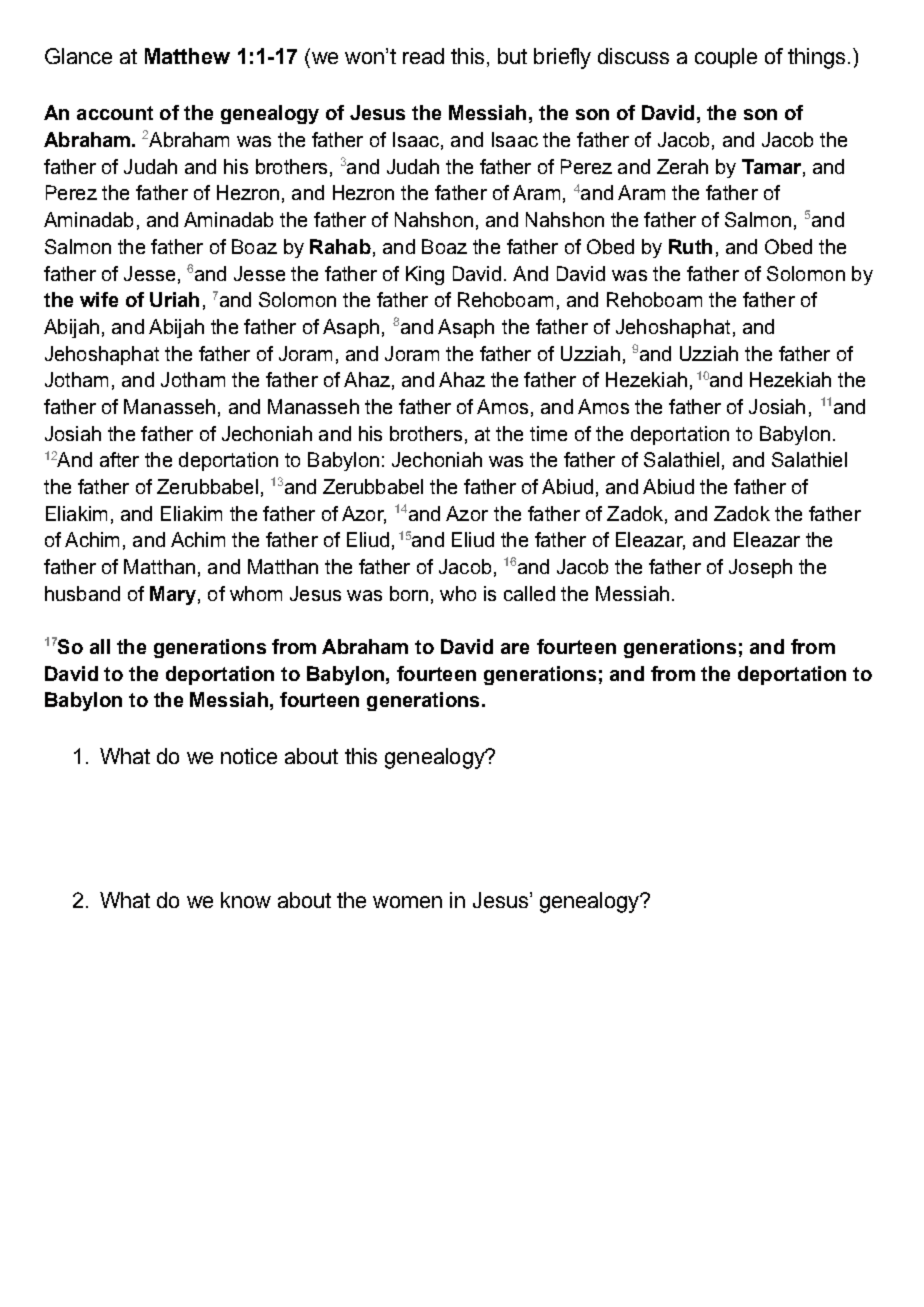 The width and height of the screenshot is (924, 1307). Describe the element at coordinates (119, 459) in the screenshot. I see `after` at that location.
